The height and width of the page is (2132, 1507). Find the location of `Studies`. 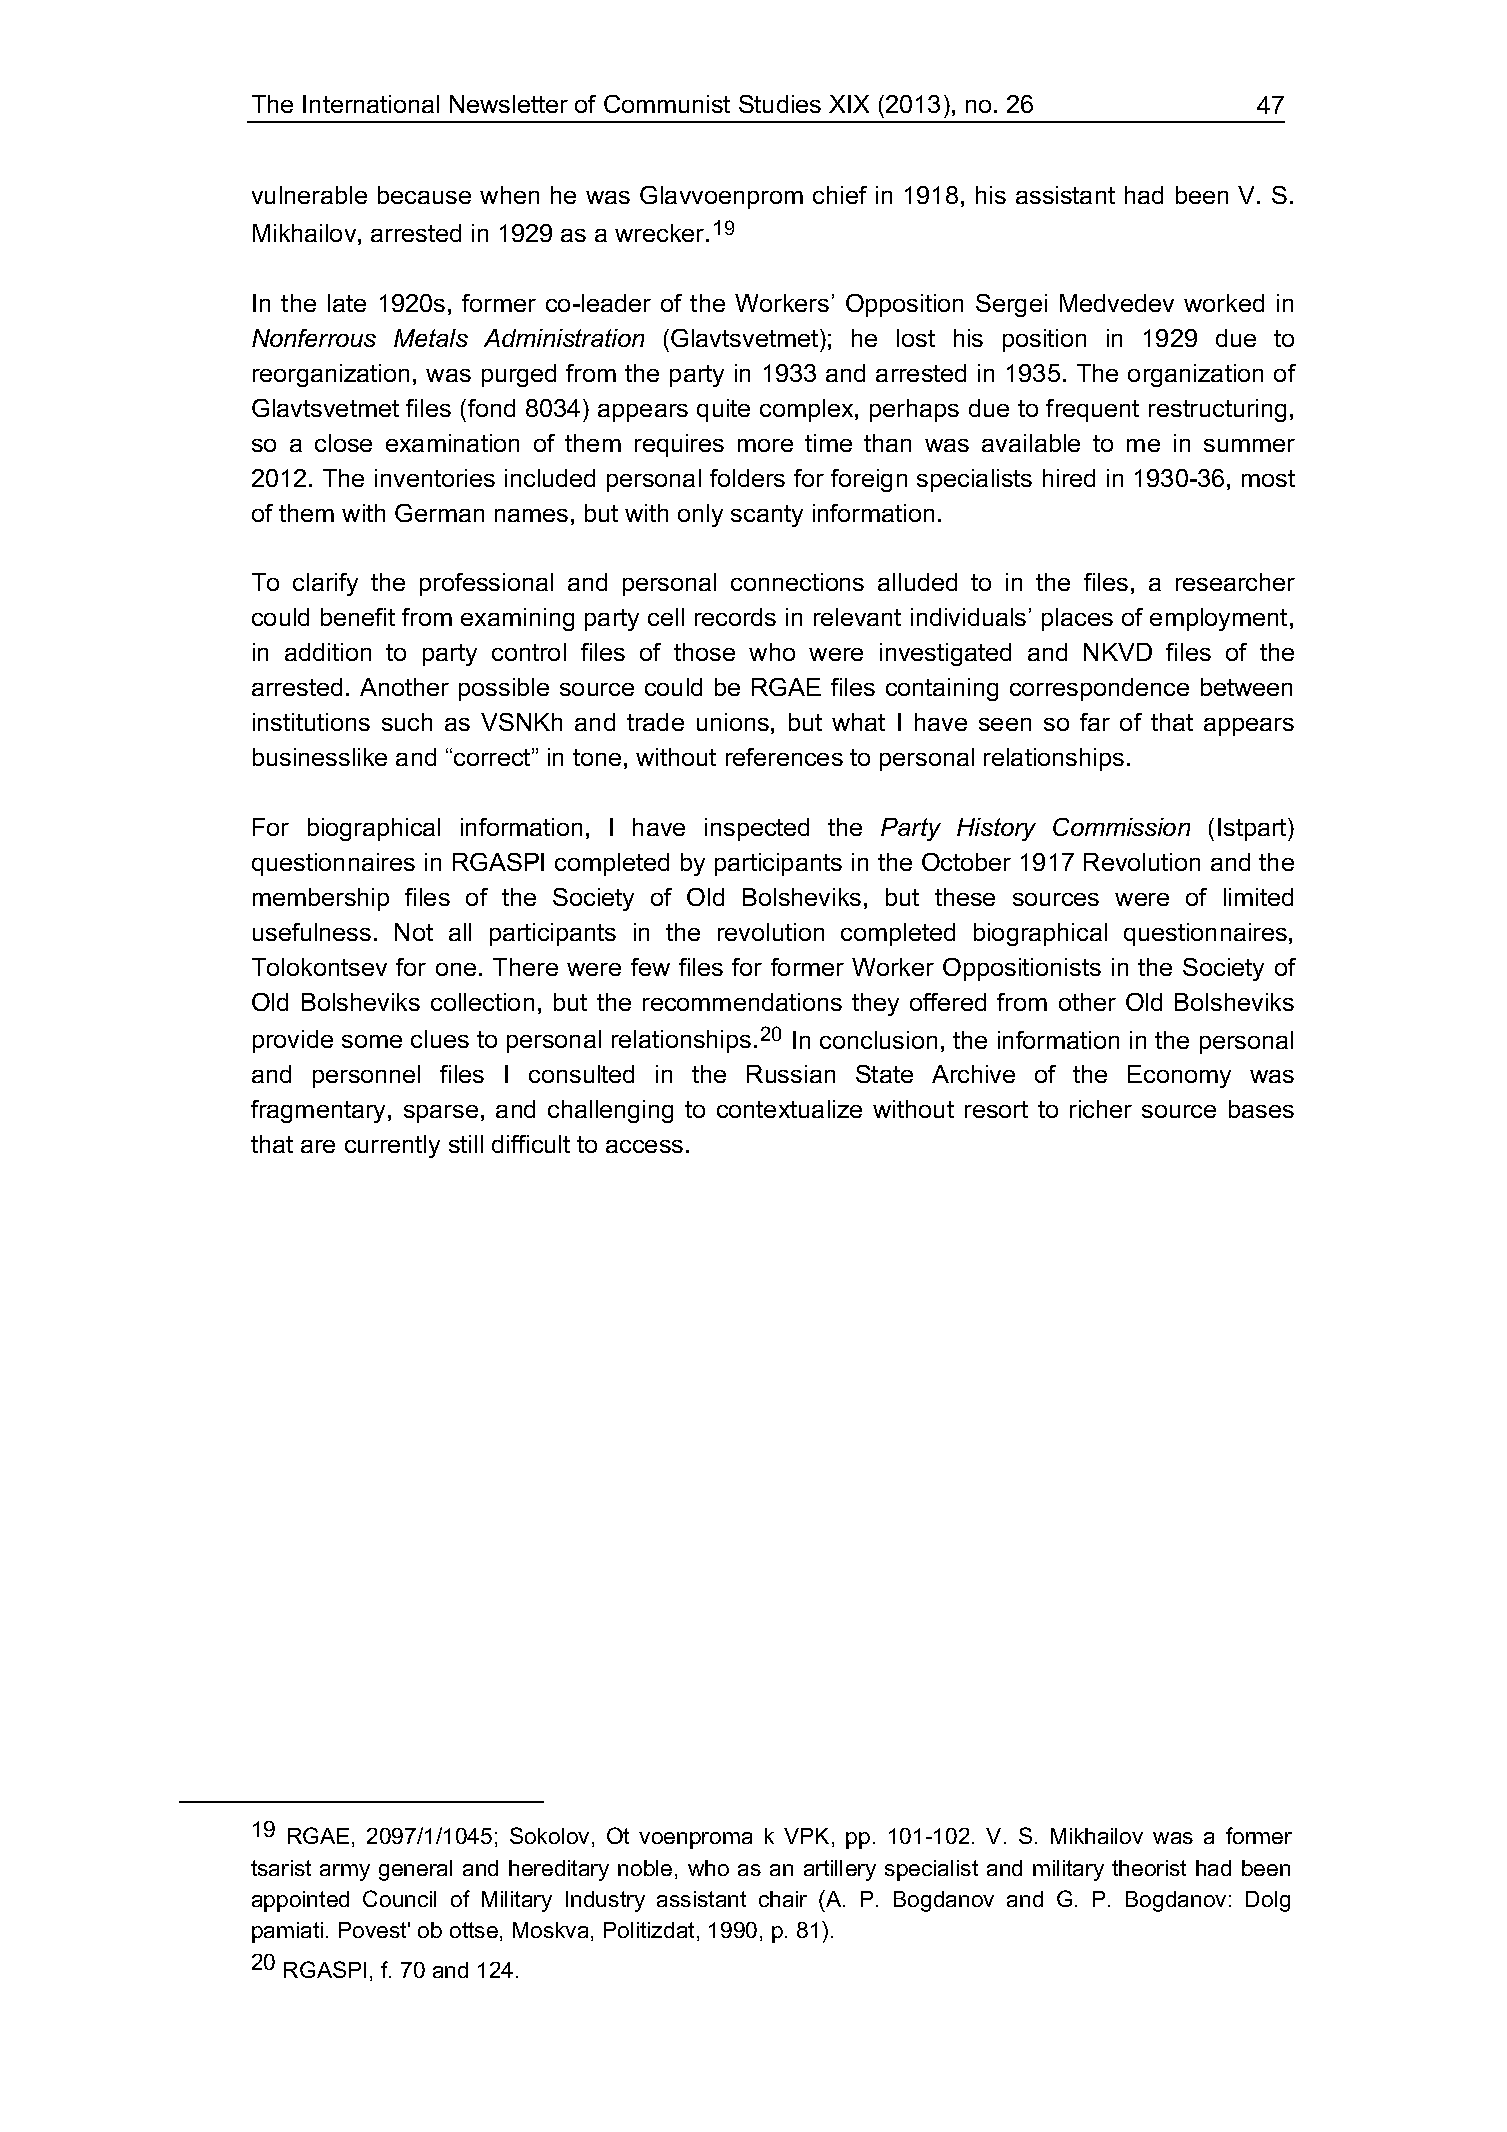

Studies is located at coordinates (780, 104).
